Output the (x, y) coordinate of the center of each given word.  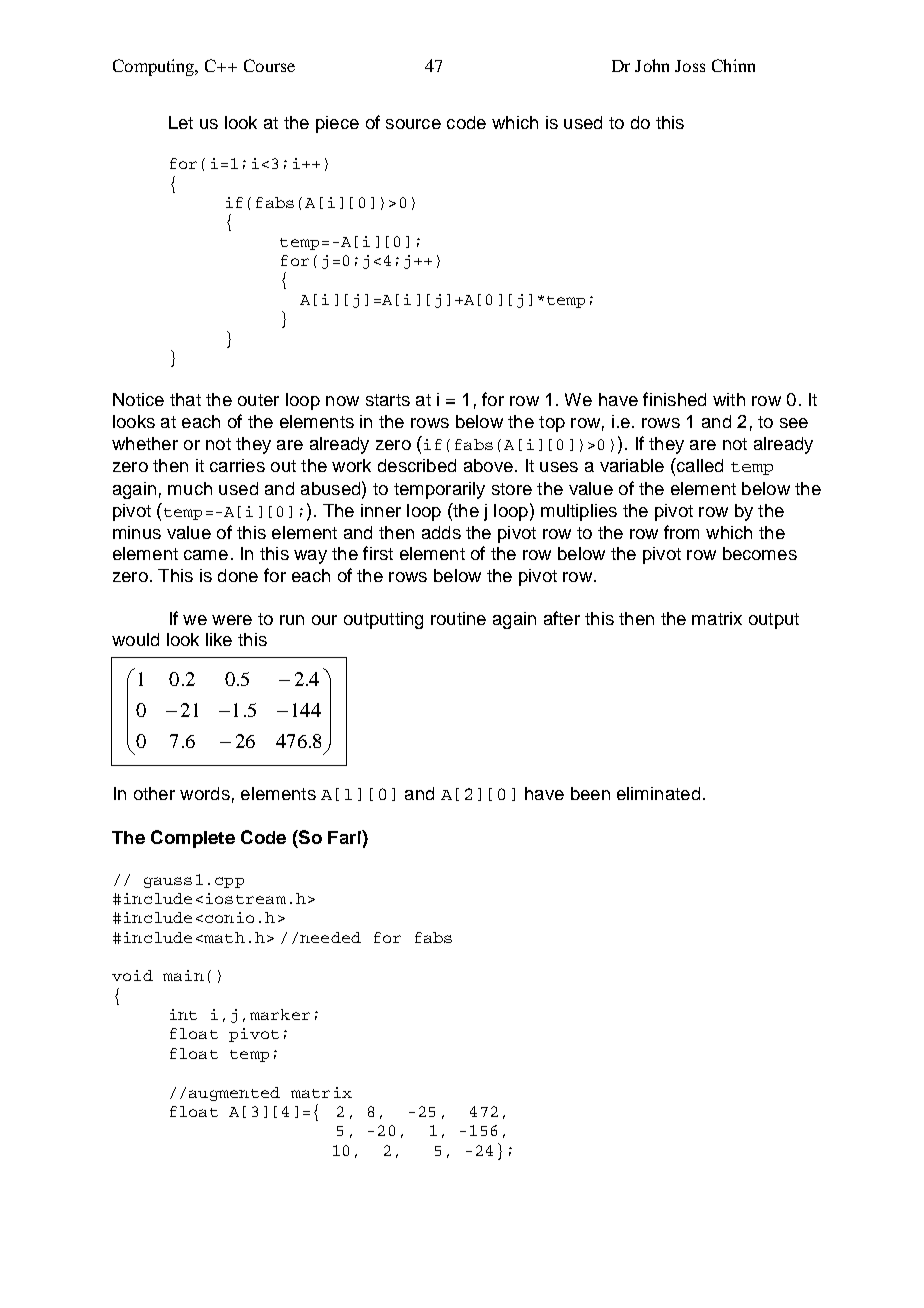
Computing (155, 67)
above (488, 465)
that (185, 399)
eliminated (658, 793)
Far (342, 837)
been (590, 793)
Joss (690, 66)
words (205, 793)
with (729, 399)
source (413, 124)
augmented (234, 1094)
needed (330, 937)
